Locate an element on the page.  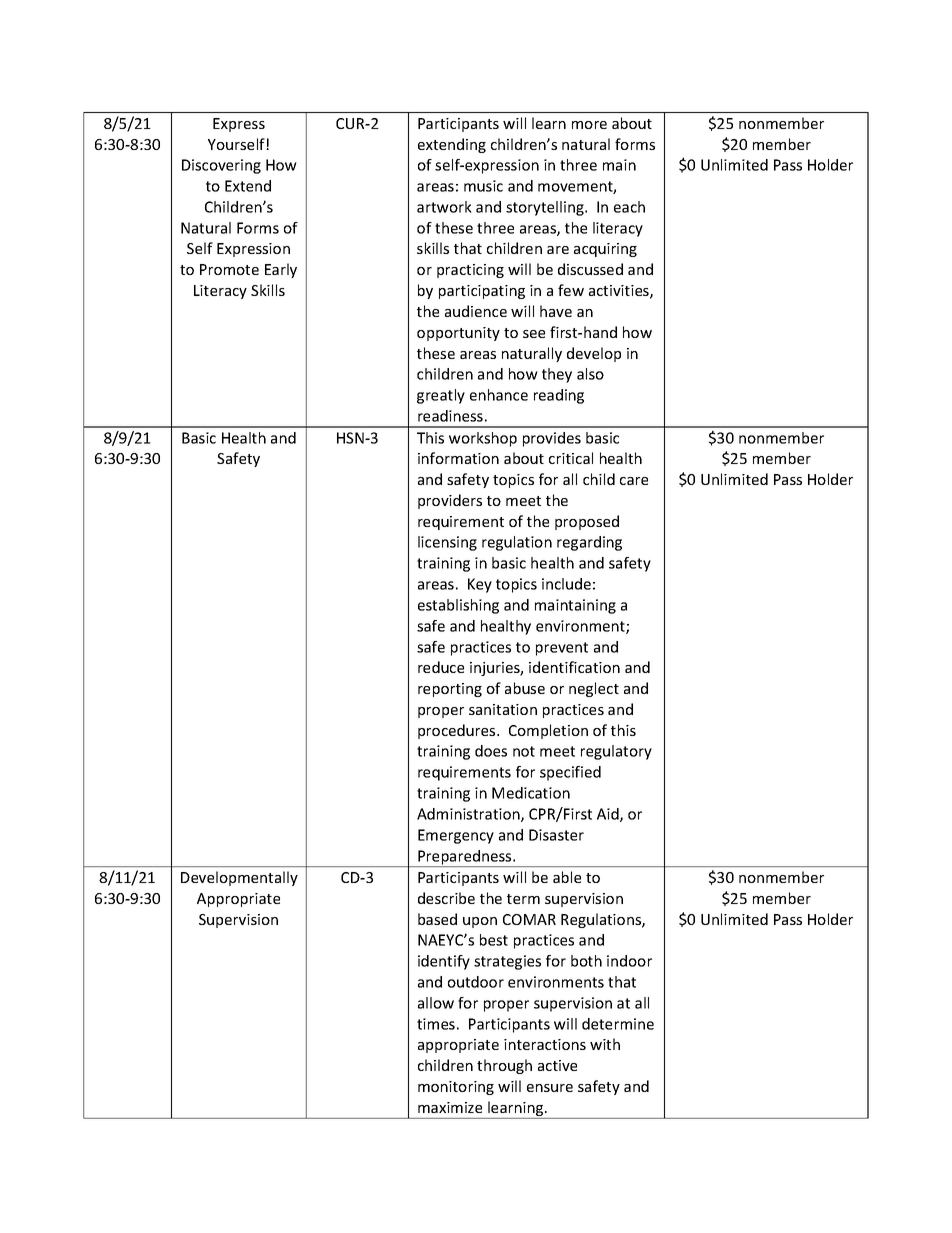
times is located at coordinates (436, 1024).
